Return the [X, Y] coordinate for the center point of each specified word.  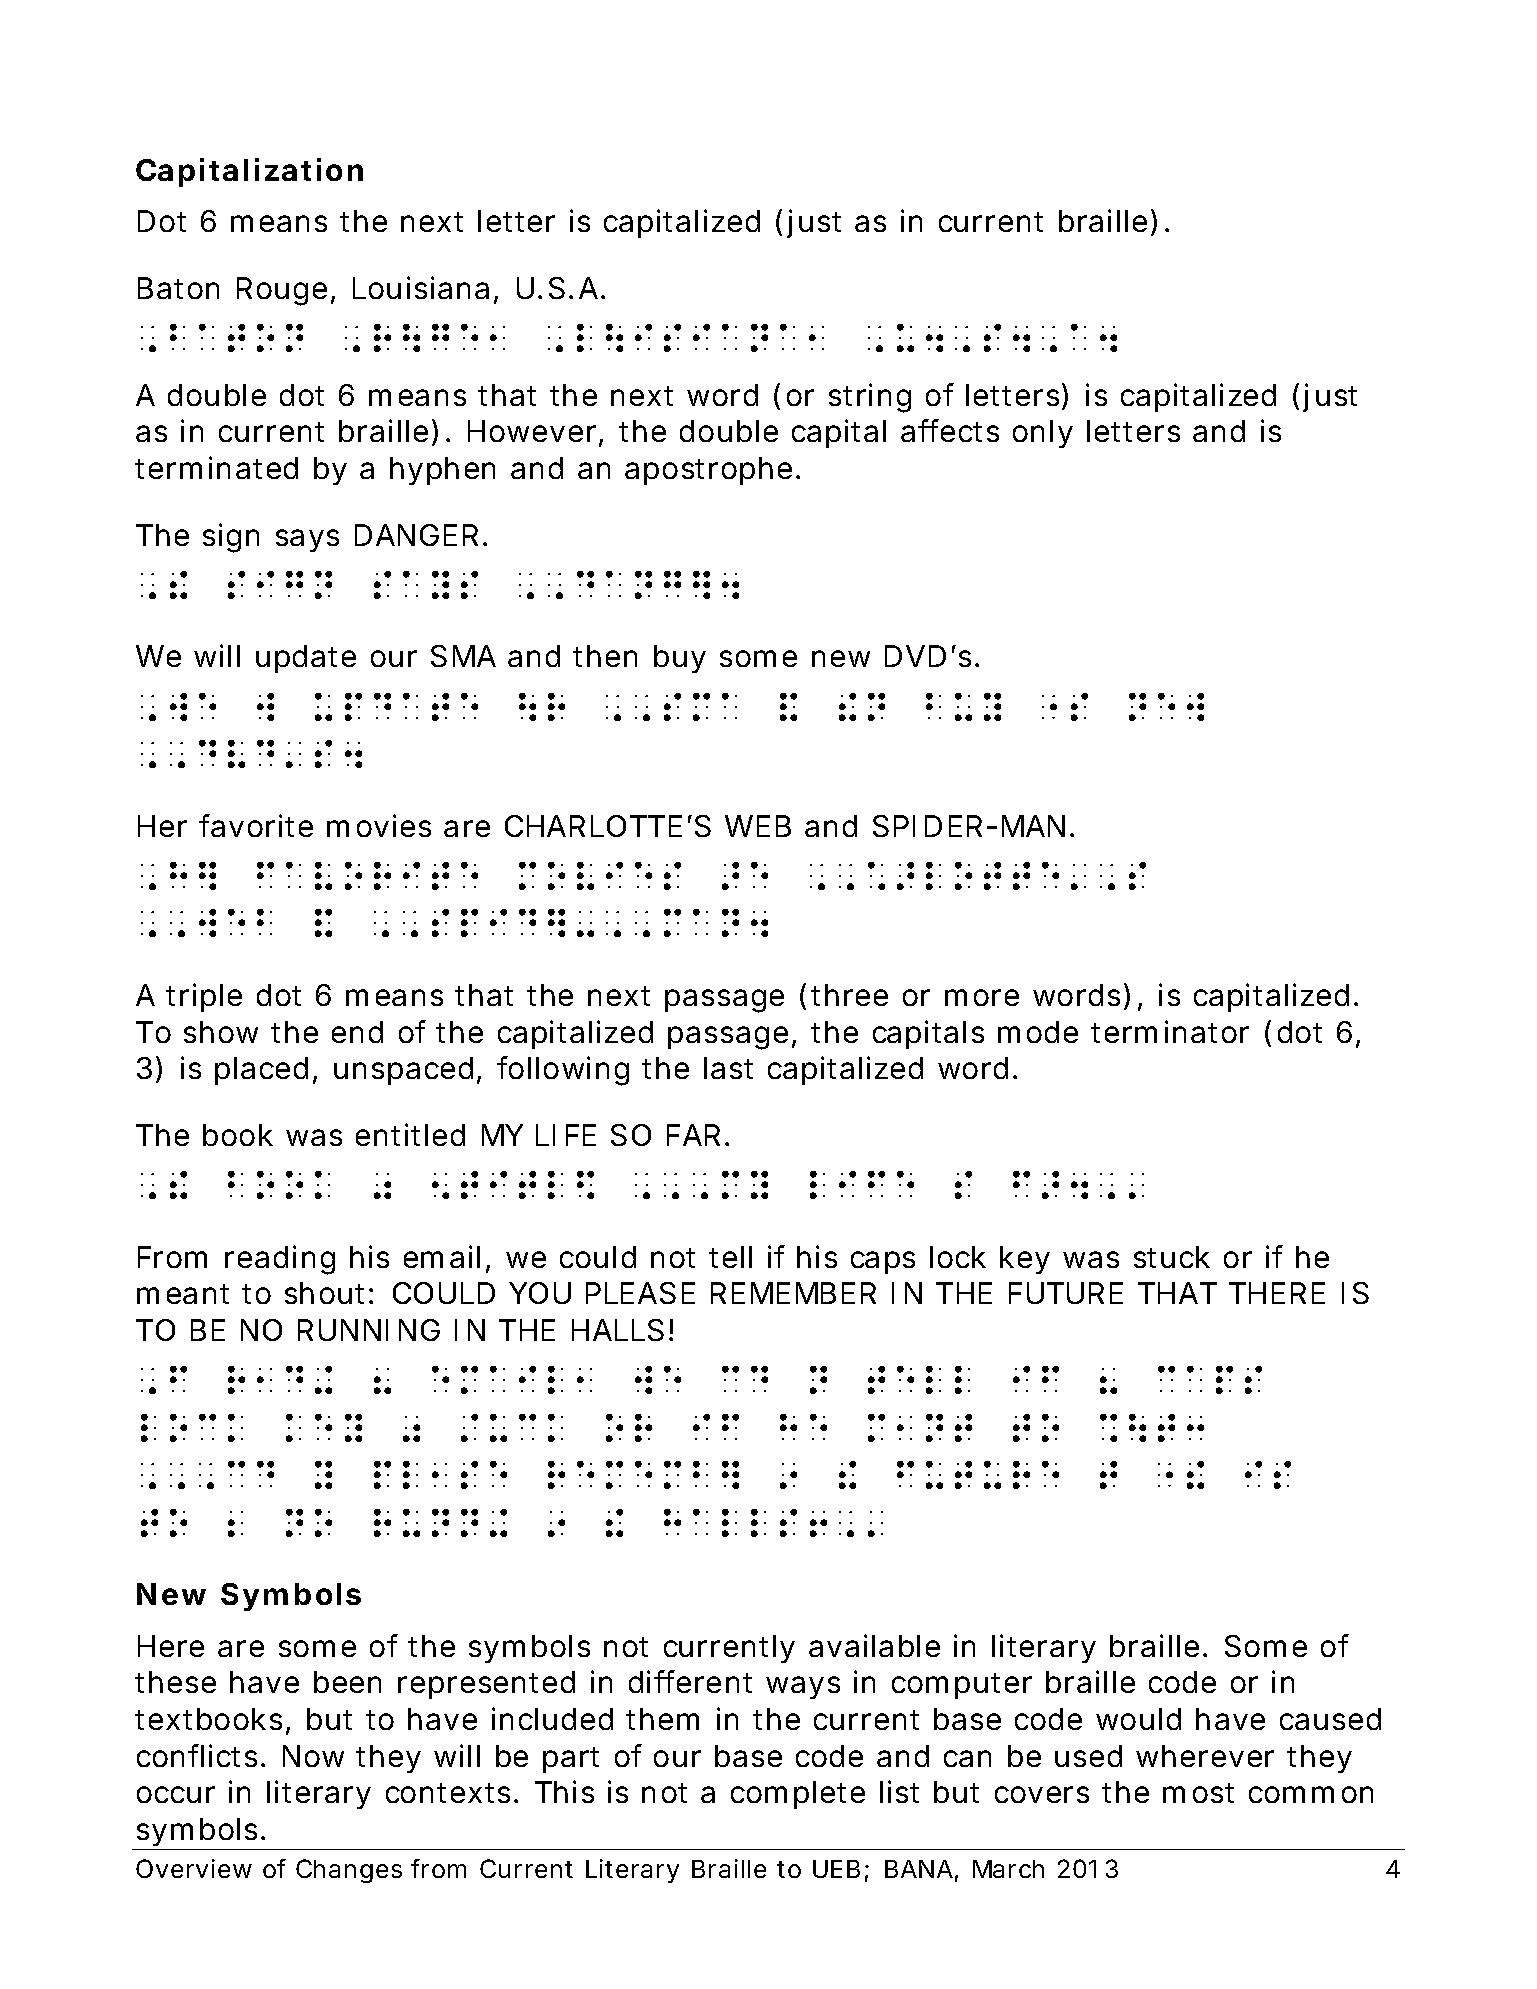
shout [324, 1293]
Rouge [282, 291]
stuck [1172, 1257]
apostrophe [708, 471]
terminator [1170, 1031]
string [870, 398]
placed [261, 1071]
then [605, 656]
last [728, 1068]
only [1043, 434]
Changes [349, 1871]
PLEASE [640, 1293]
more [982, 997]
